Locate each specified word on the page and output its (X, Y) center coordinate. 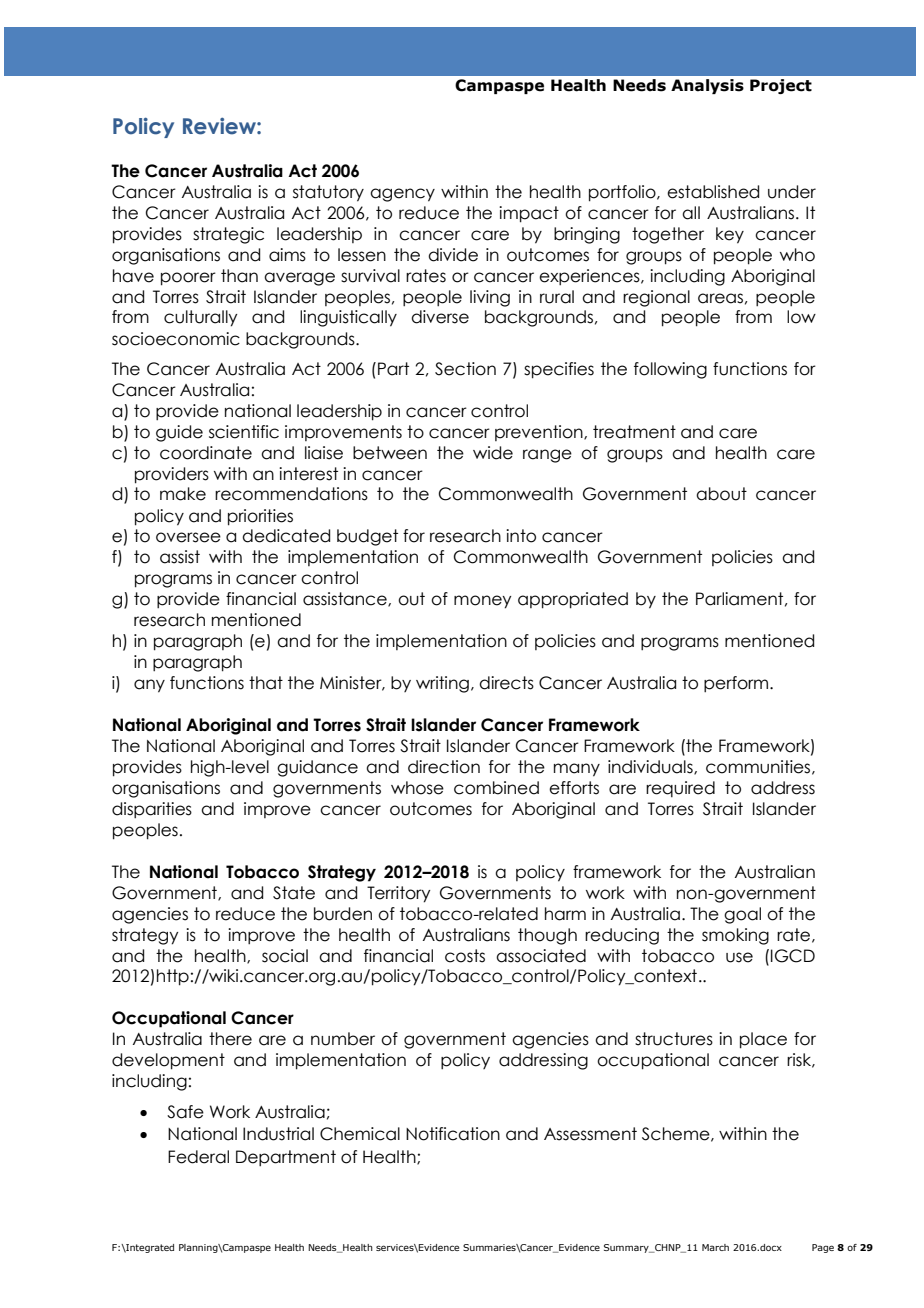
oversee (188, 537)
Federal (198, 1157)
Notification (453, 1134)
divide (453, 255)
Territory (398, 894)
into (521, 536)
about (721, 494)
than (239, 276)
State (294, 893)
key (730, 235)
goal (742, 915)
